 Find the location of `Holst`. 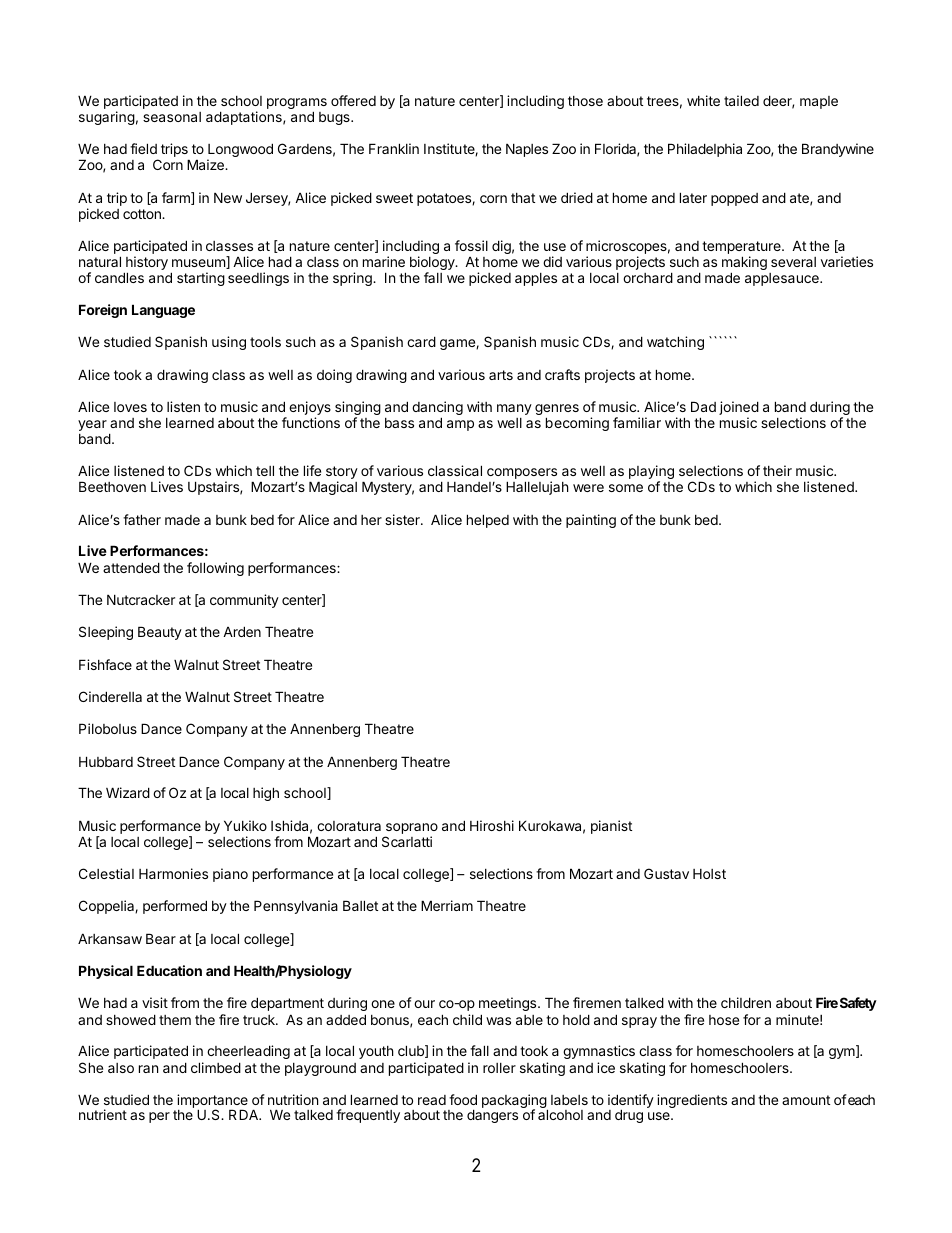

Holst is located at coordinates (709, 874).
